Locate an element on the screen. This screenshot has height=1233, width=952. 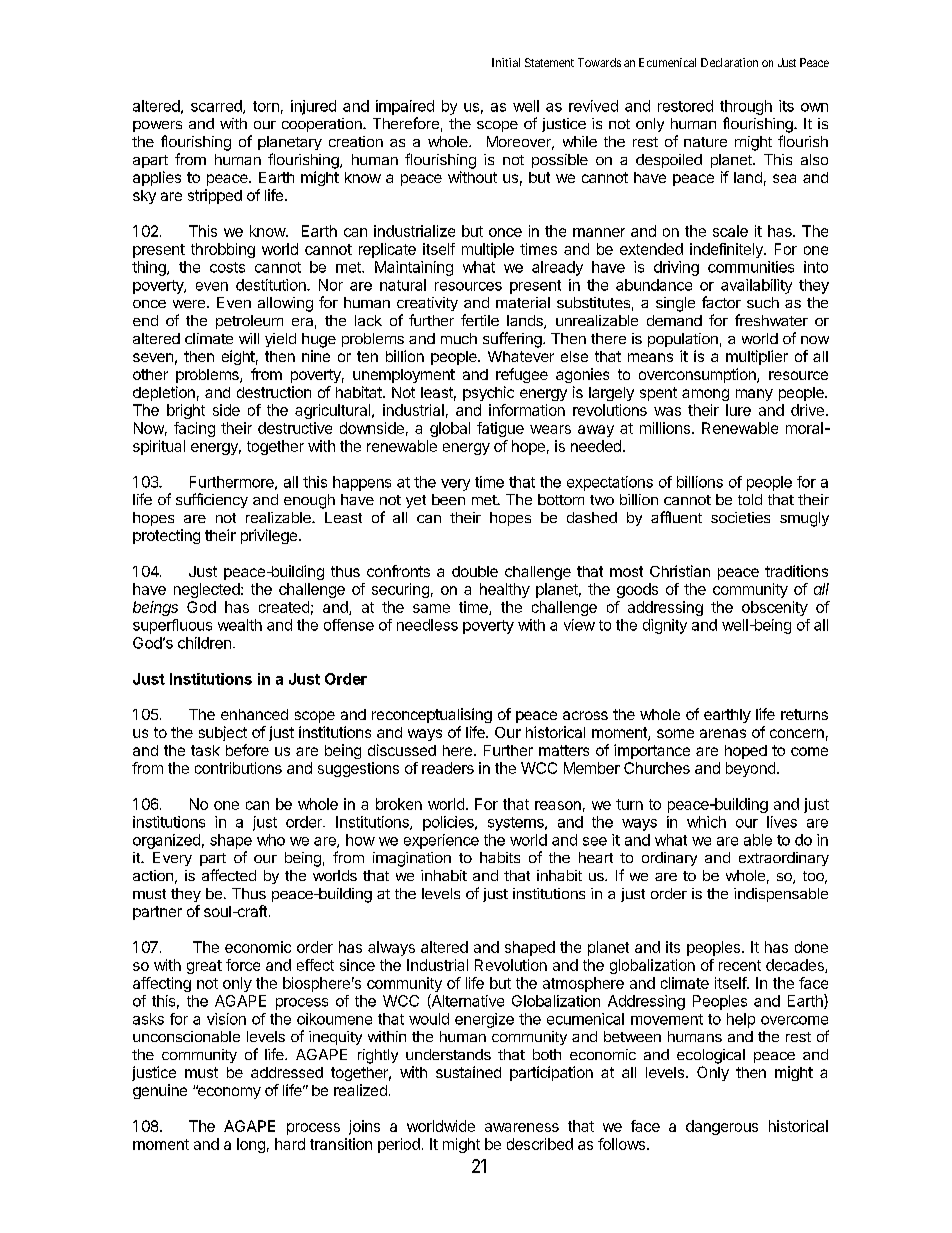
economy is located at coordinates (228, 1092).
